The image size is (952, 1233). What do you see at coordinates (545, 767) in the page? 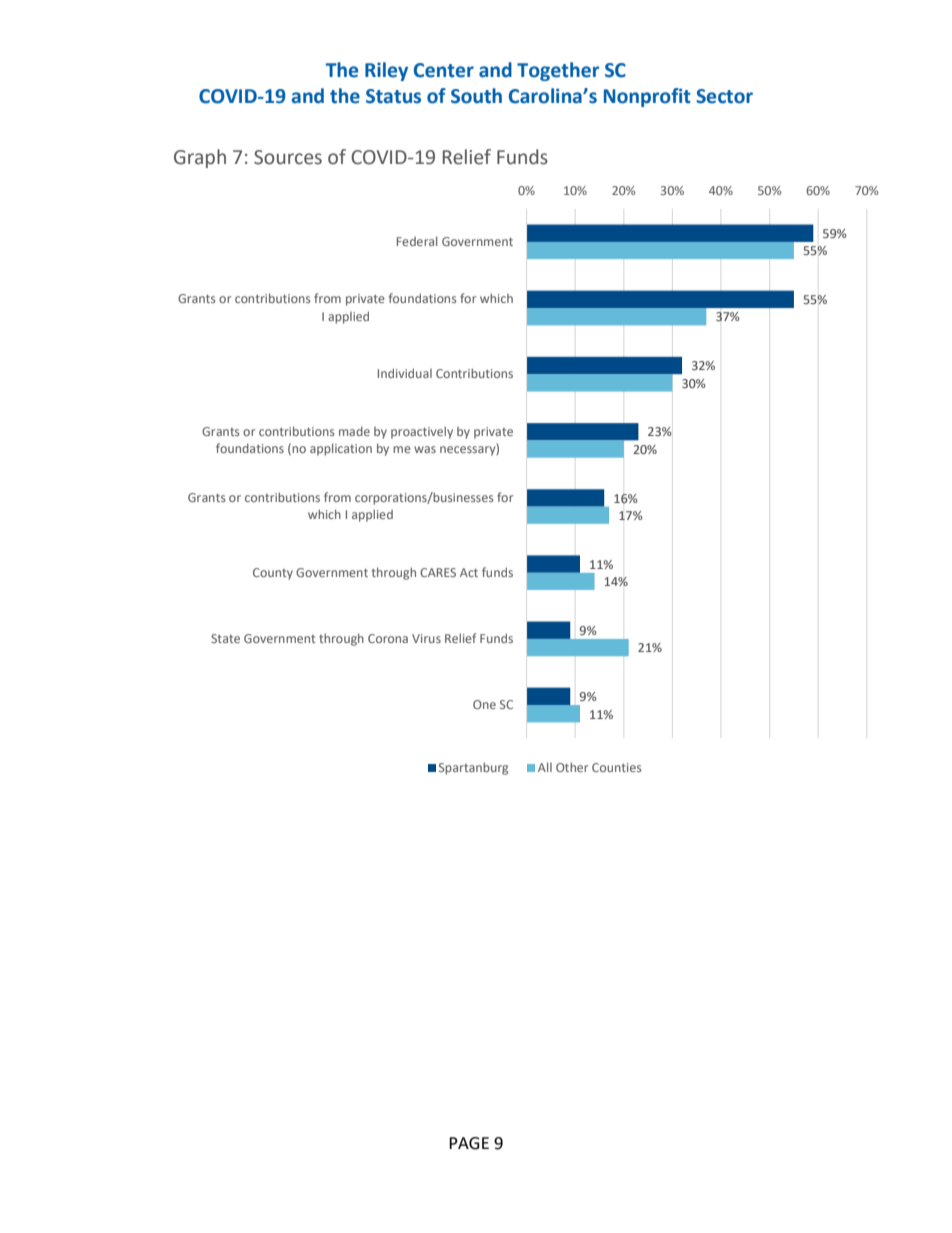
I see `All` at bounding box center [545, 767].
